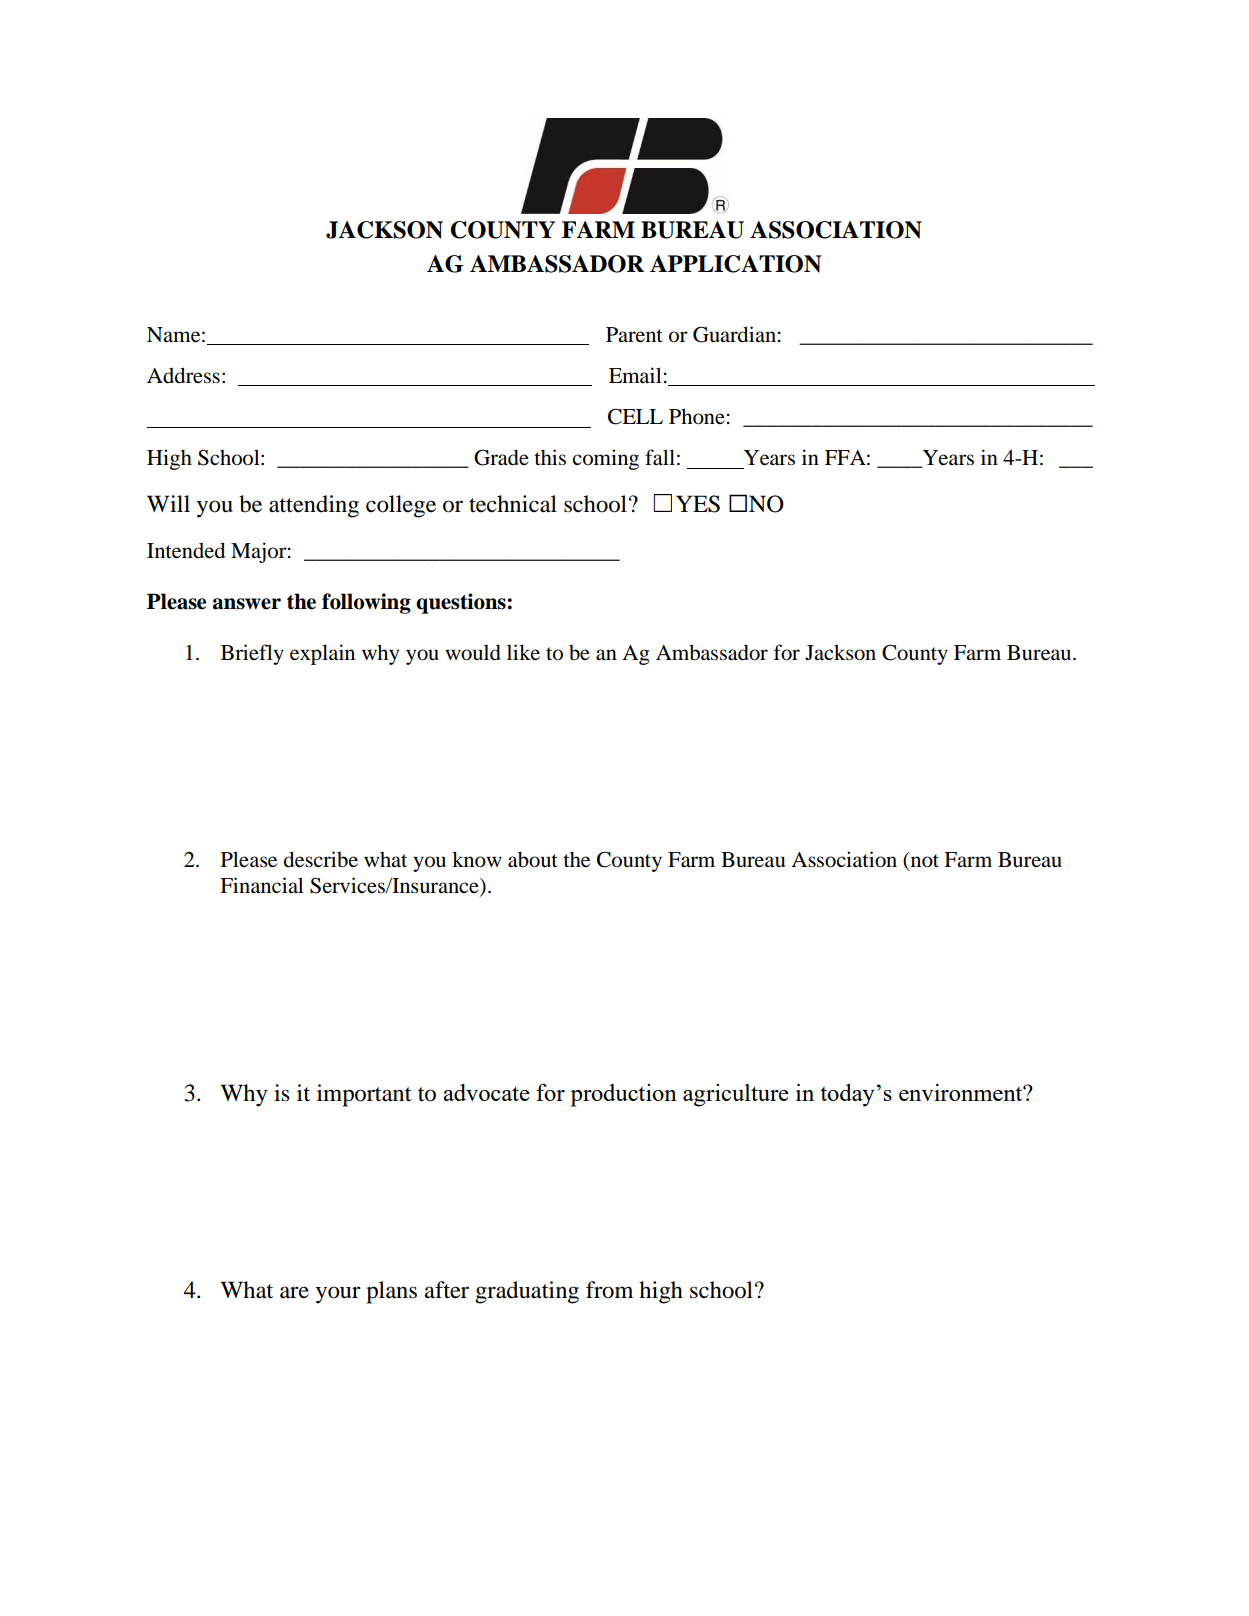 This screenshot has width=1249, height=1616. What do you see at coordinates (501, 457) in the screenshot?
I see `Grade` at bounding box center [501, 457].
